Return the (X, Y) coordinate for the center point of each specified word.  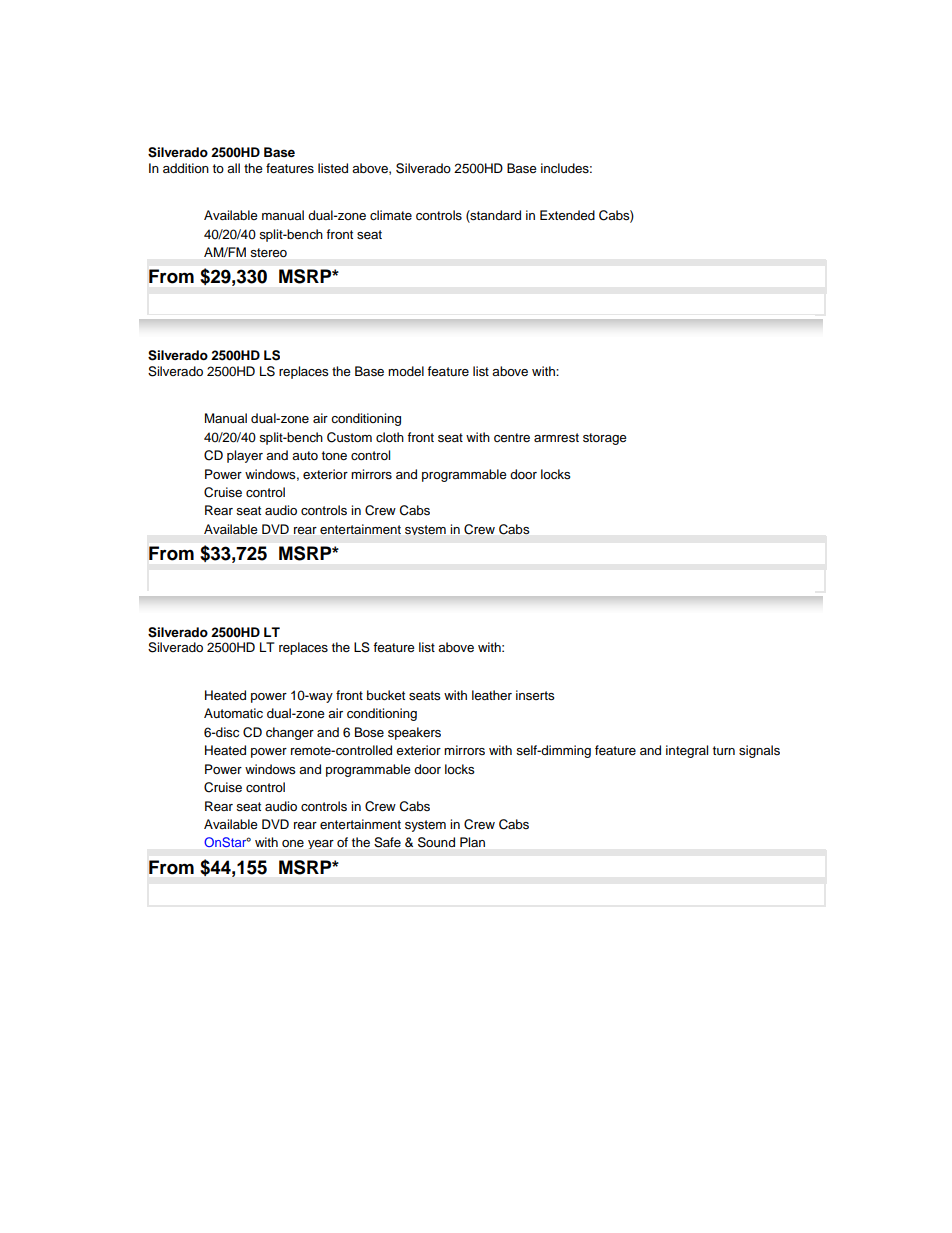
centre (512, 437)
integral (687, 751)
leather (492, 695)
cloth (390, 437)
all (233, 168)
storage (605, 439)
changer (290, 733)
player (245, 456)
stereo (269, 252)
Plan (472, 842)
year (321, 844)
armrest (556, 437)
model (406, 371)
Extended (567, 215)
